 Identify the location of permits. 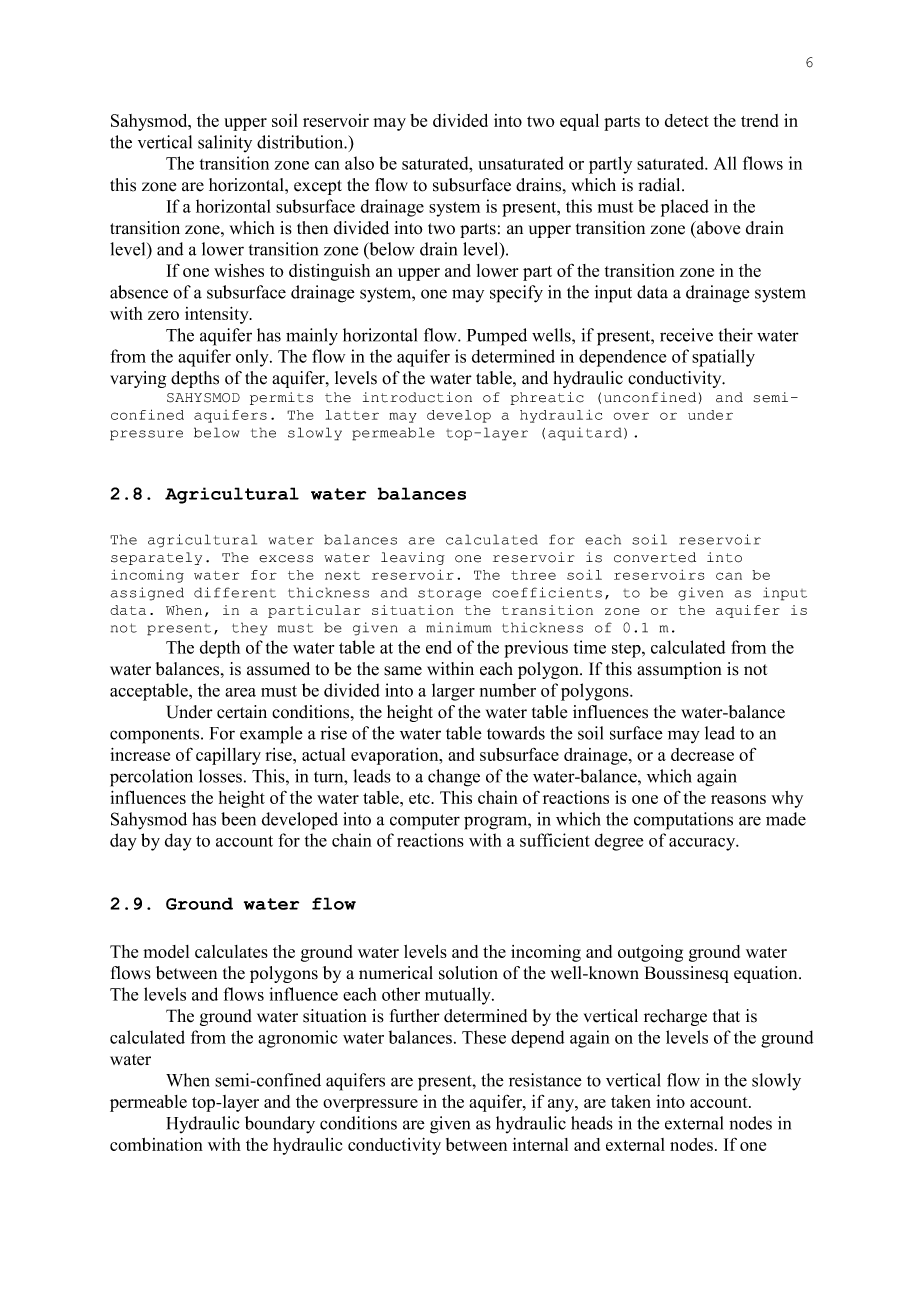
(281, 398).
